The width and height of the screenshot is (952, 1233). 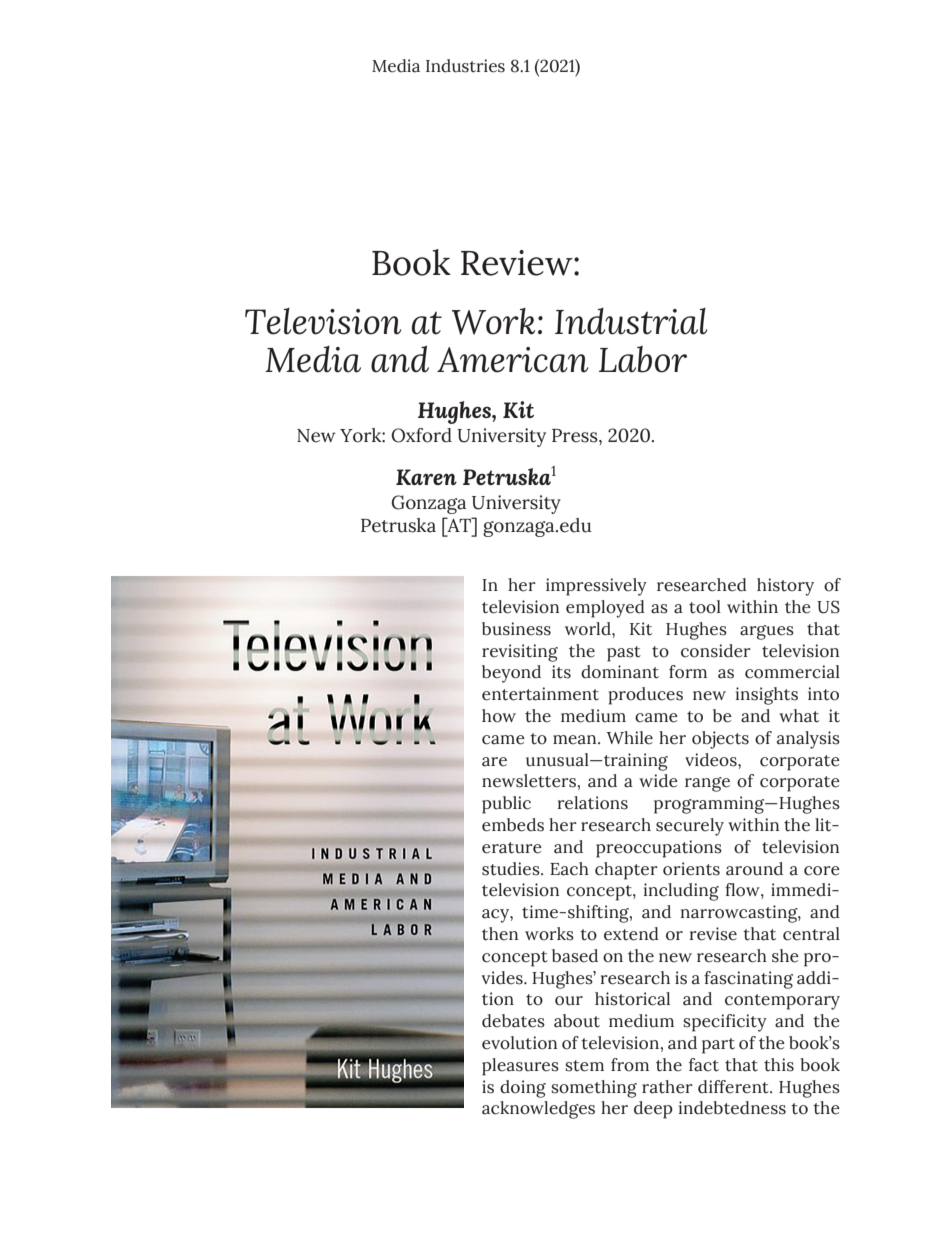 What do you see at coordinates (631, 321) in the screenshot?
I see `Industrial` at bounding box center [631, 321].
